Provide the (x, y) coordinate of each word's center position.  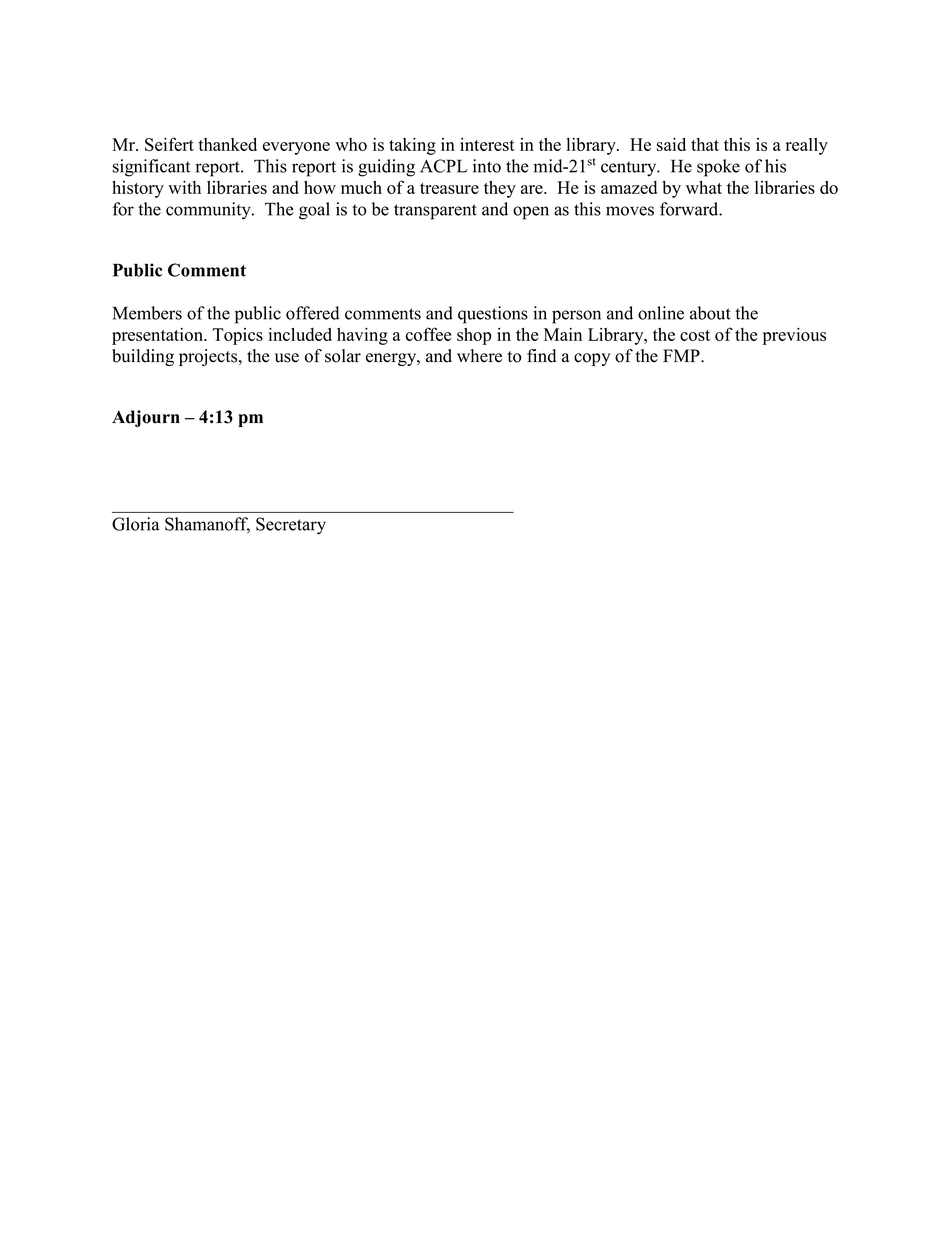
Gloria (135, 524)
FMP (682, 355)
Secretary (291, 526)
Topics (237, 336)
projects (209, 357)
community (209, 211)
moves (630, 211)
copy (592, 359)
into (487, 166)
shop (474, 336)
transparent (435, 212)
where (479, 356)
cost (695, 335)
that (705, 144)
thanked (227, 144)
